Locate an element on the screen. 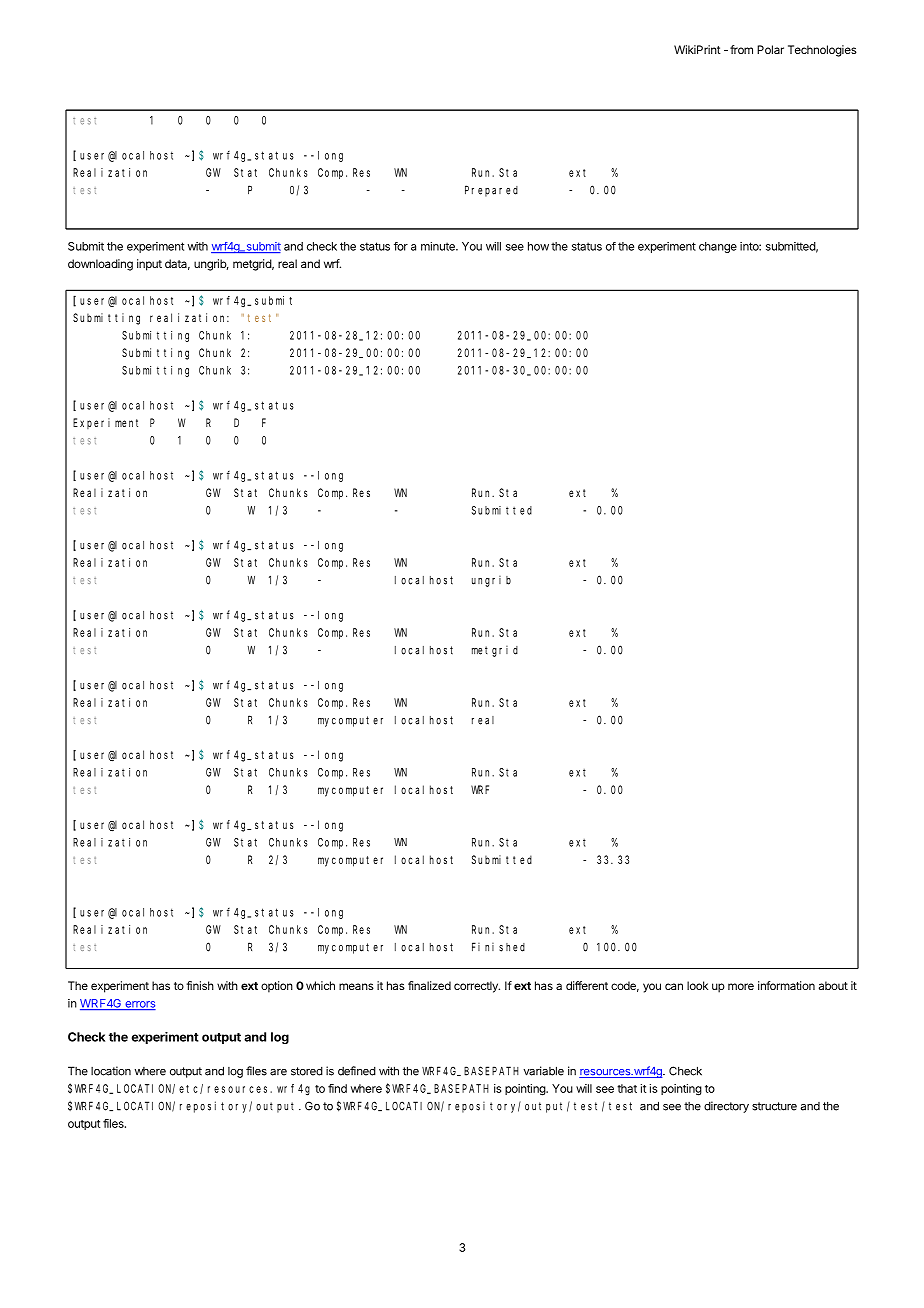  downloading is located at coordinates (100, 265).
